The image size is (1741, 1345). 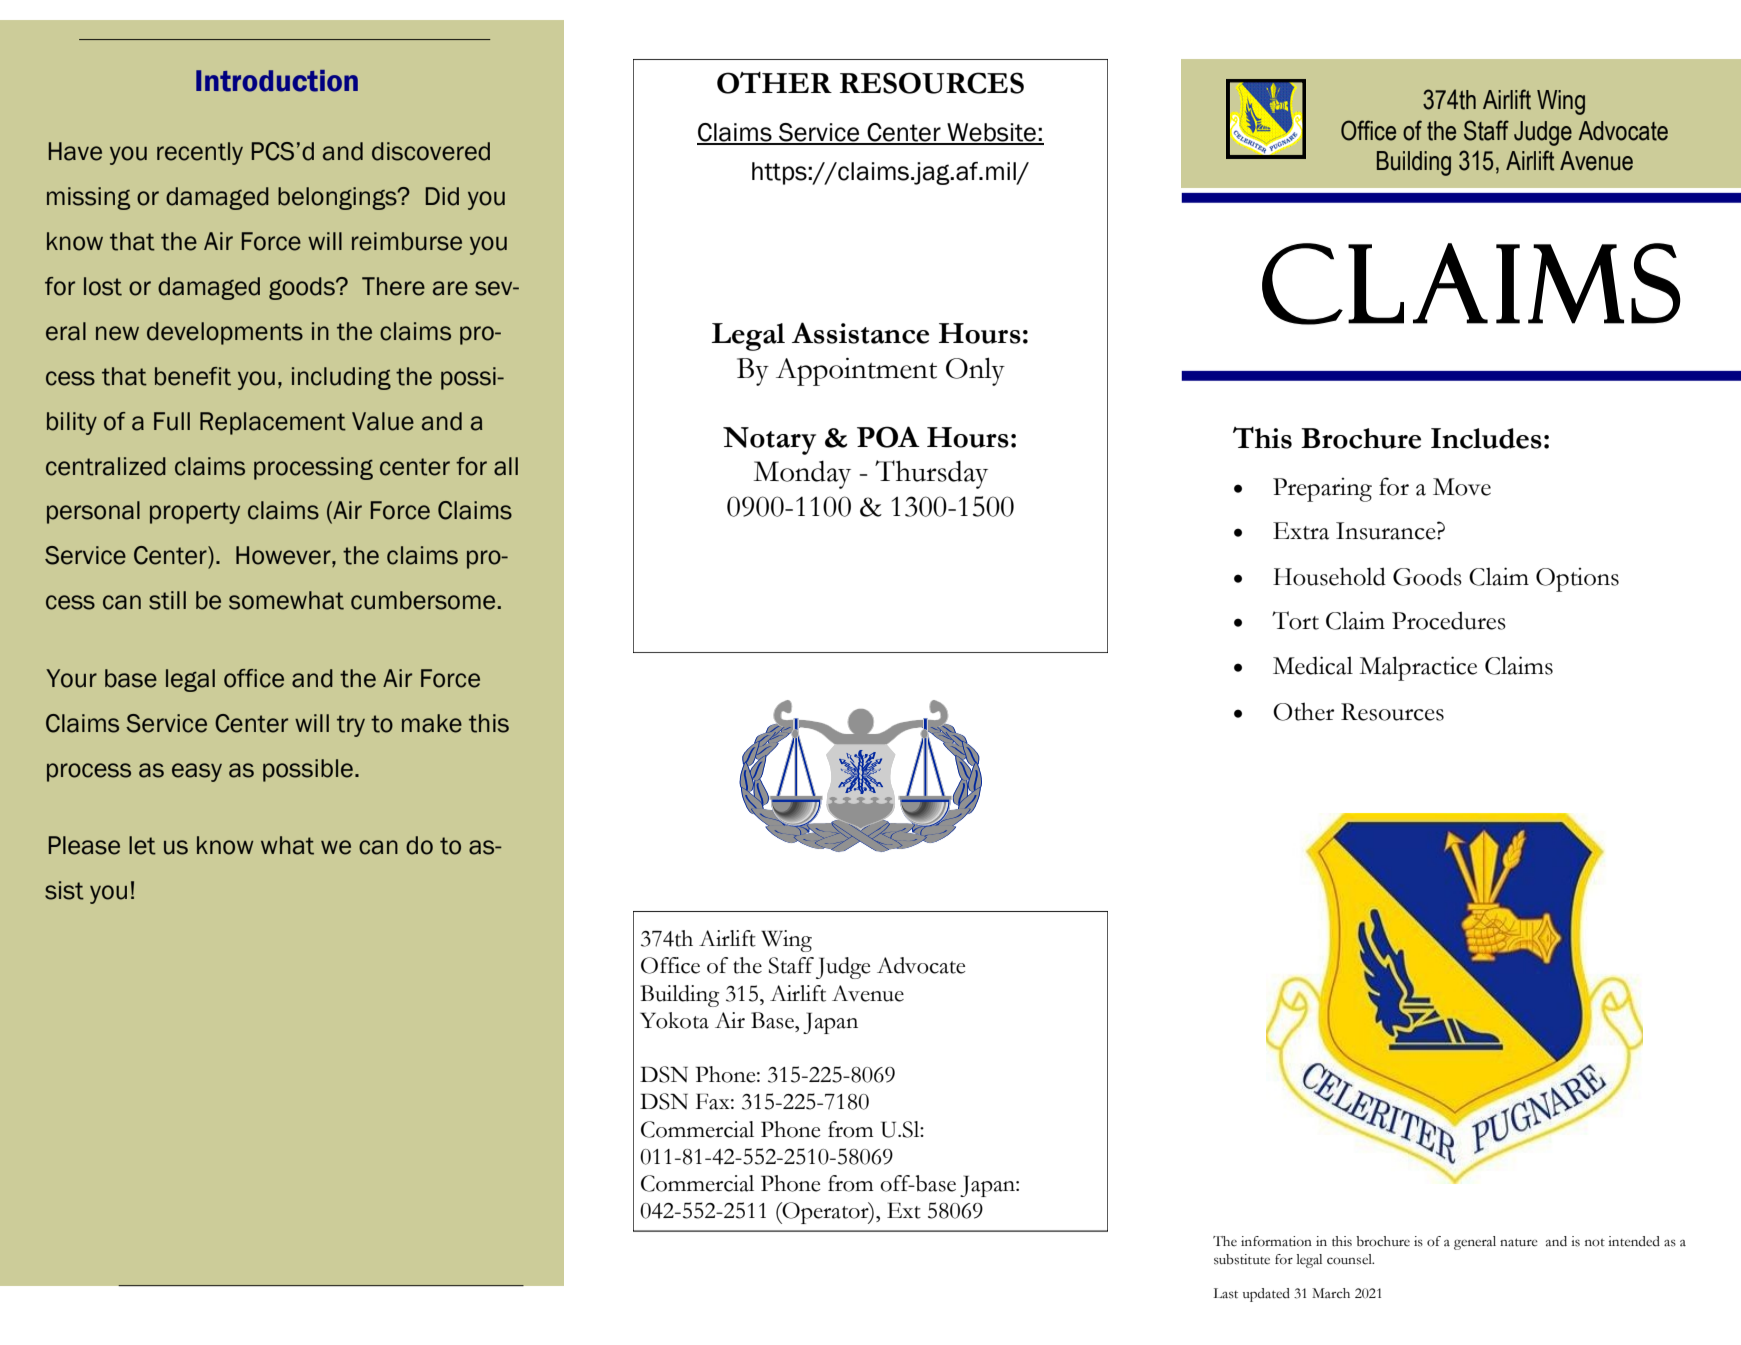 What do you see at coordinates (856, 371) in the screenshot?
I see `Appointment` at bounding box center [856, 371].
